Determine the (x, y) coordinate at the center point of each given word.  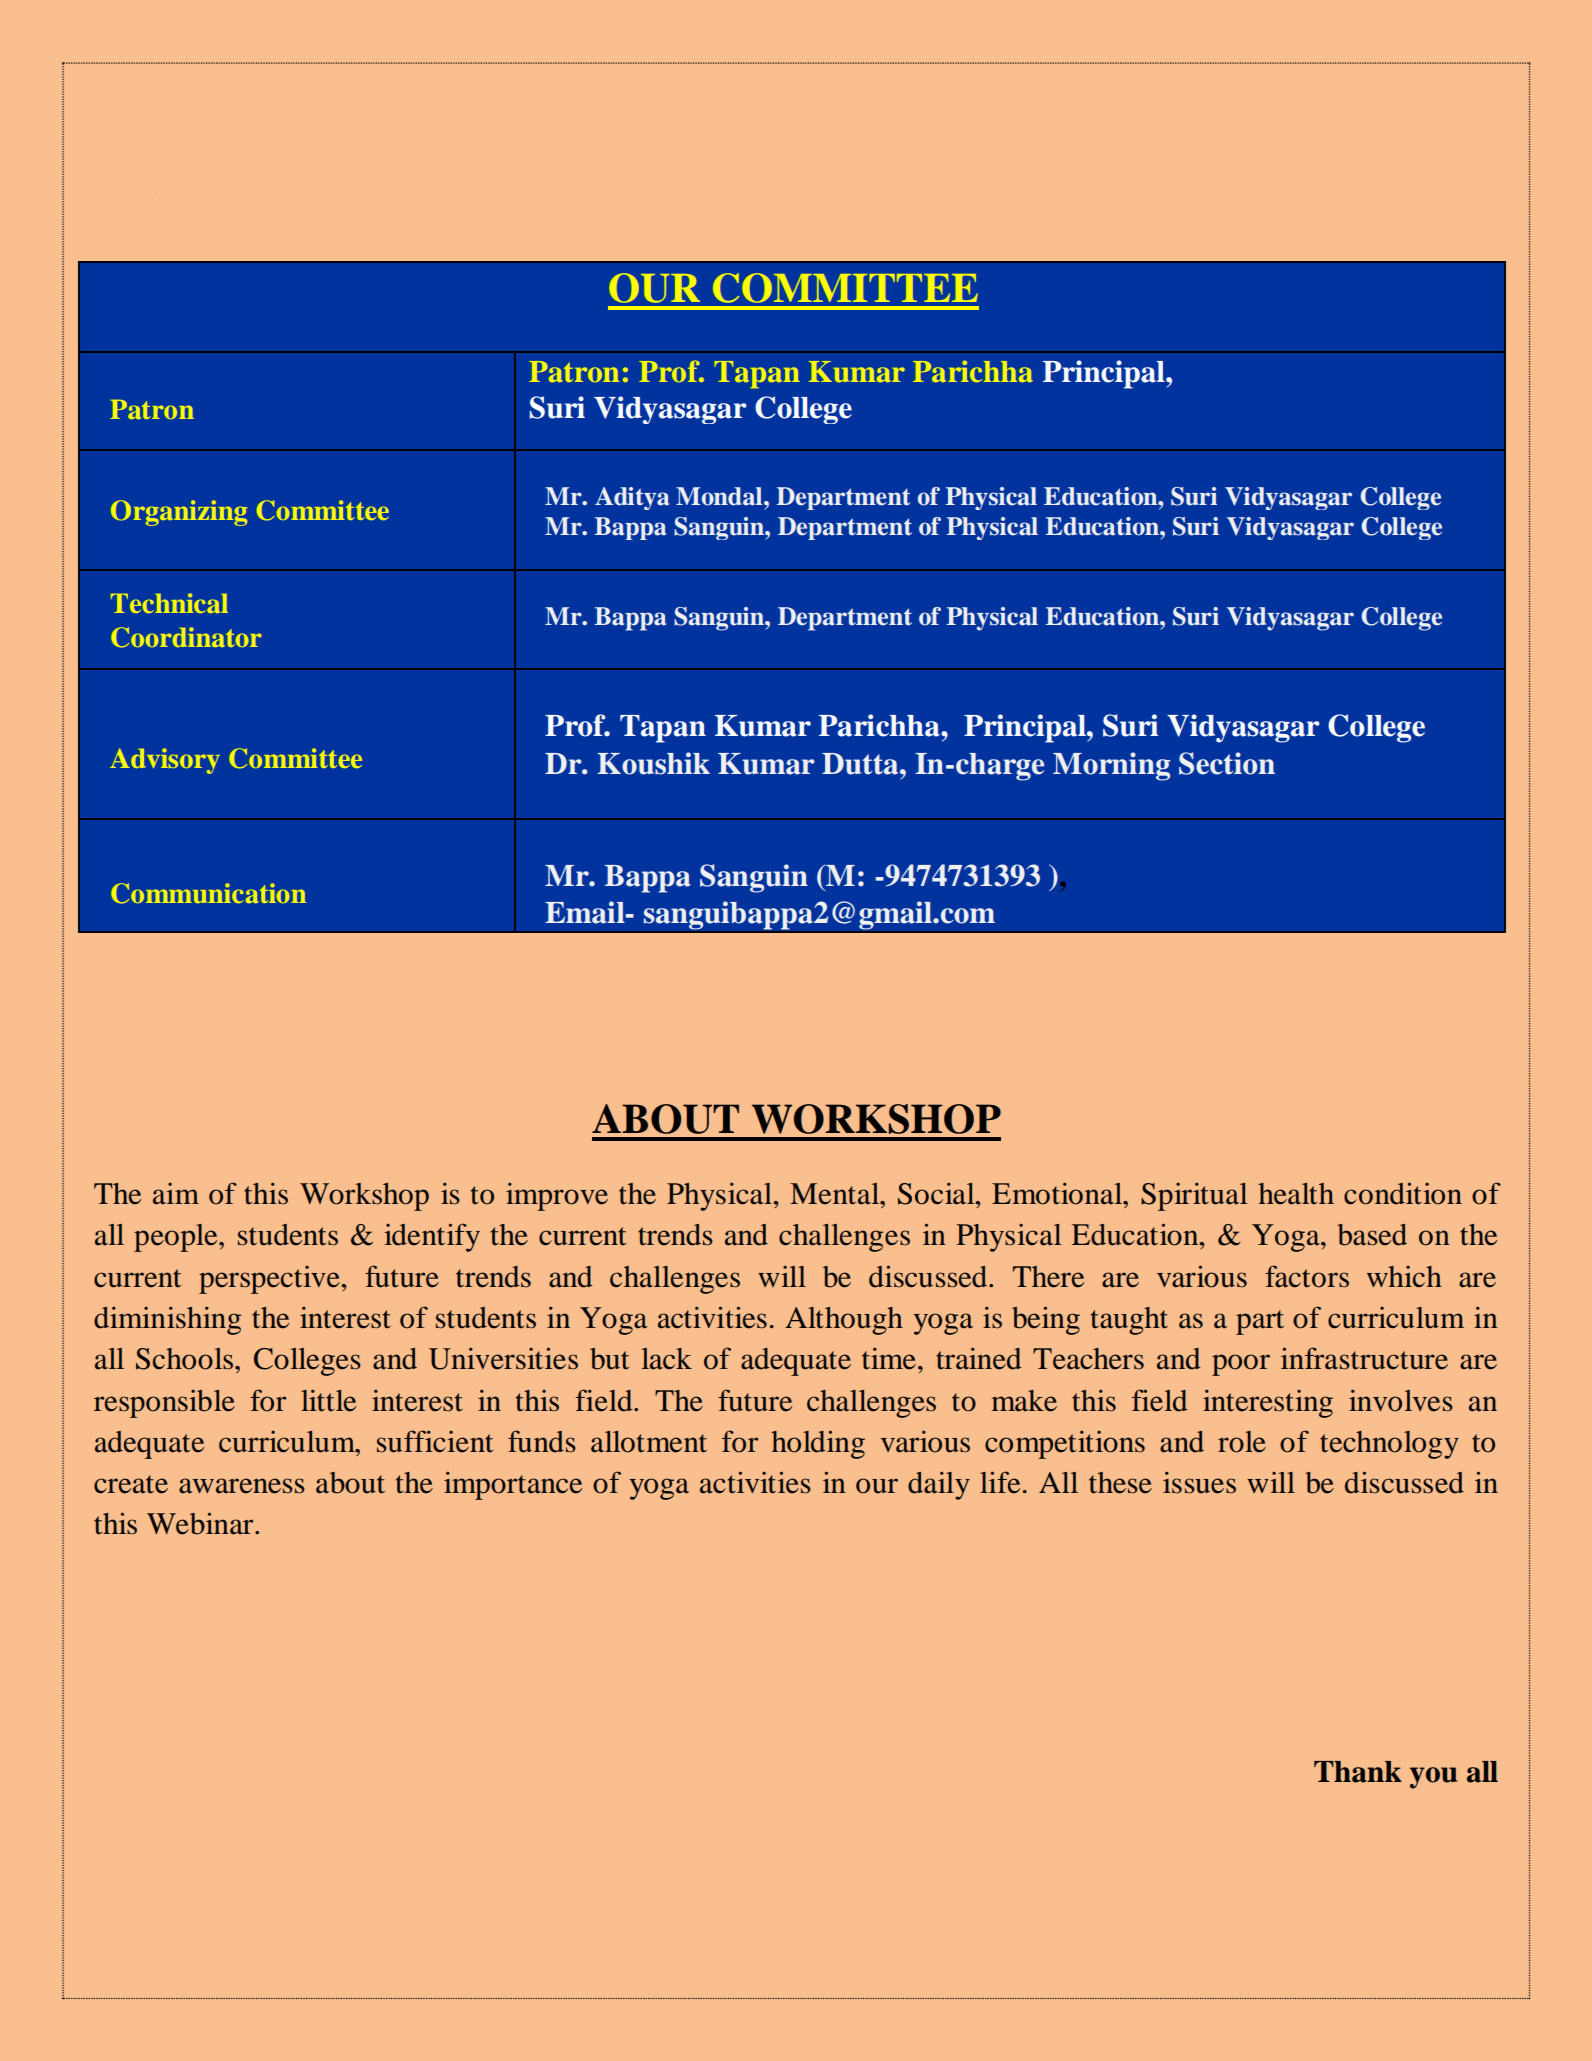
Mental (836, 1194)
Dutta (861, 764)
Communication (209, 893)
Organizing (179, 513)
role (1242, 1442)
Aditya (632, 498)
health (1296, 1194)
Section (1227, 763)
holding (818, 1444)
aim (176, 1194)
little (328, 1400)
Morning (1111, 766)
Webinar (201, 1523)
